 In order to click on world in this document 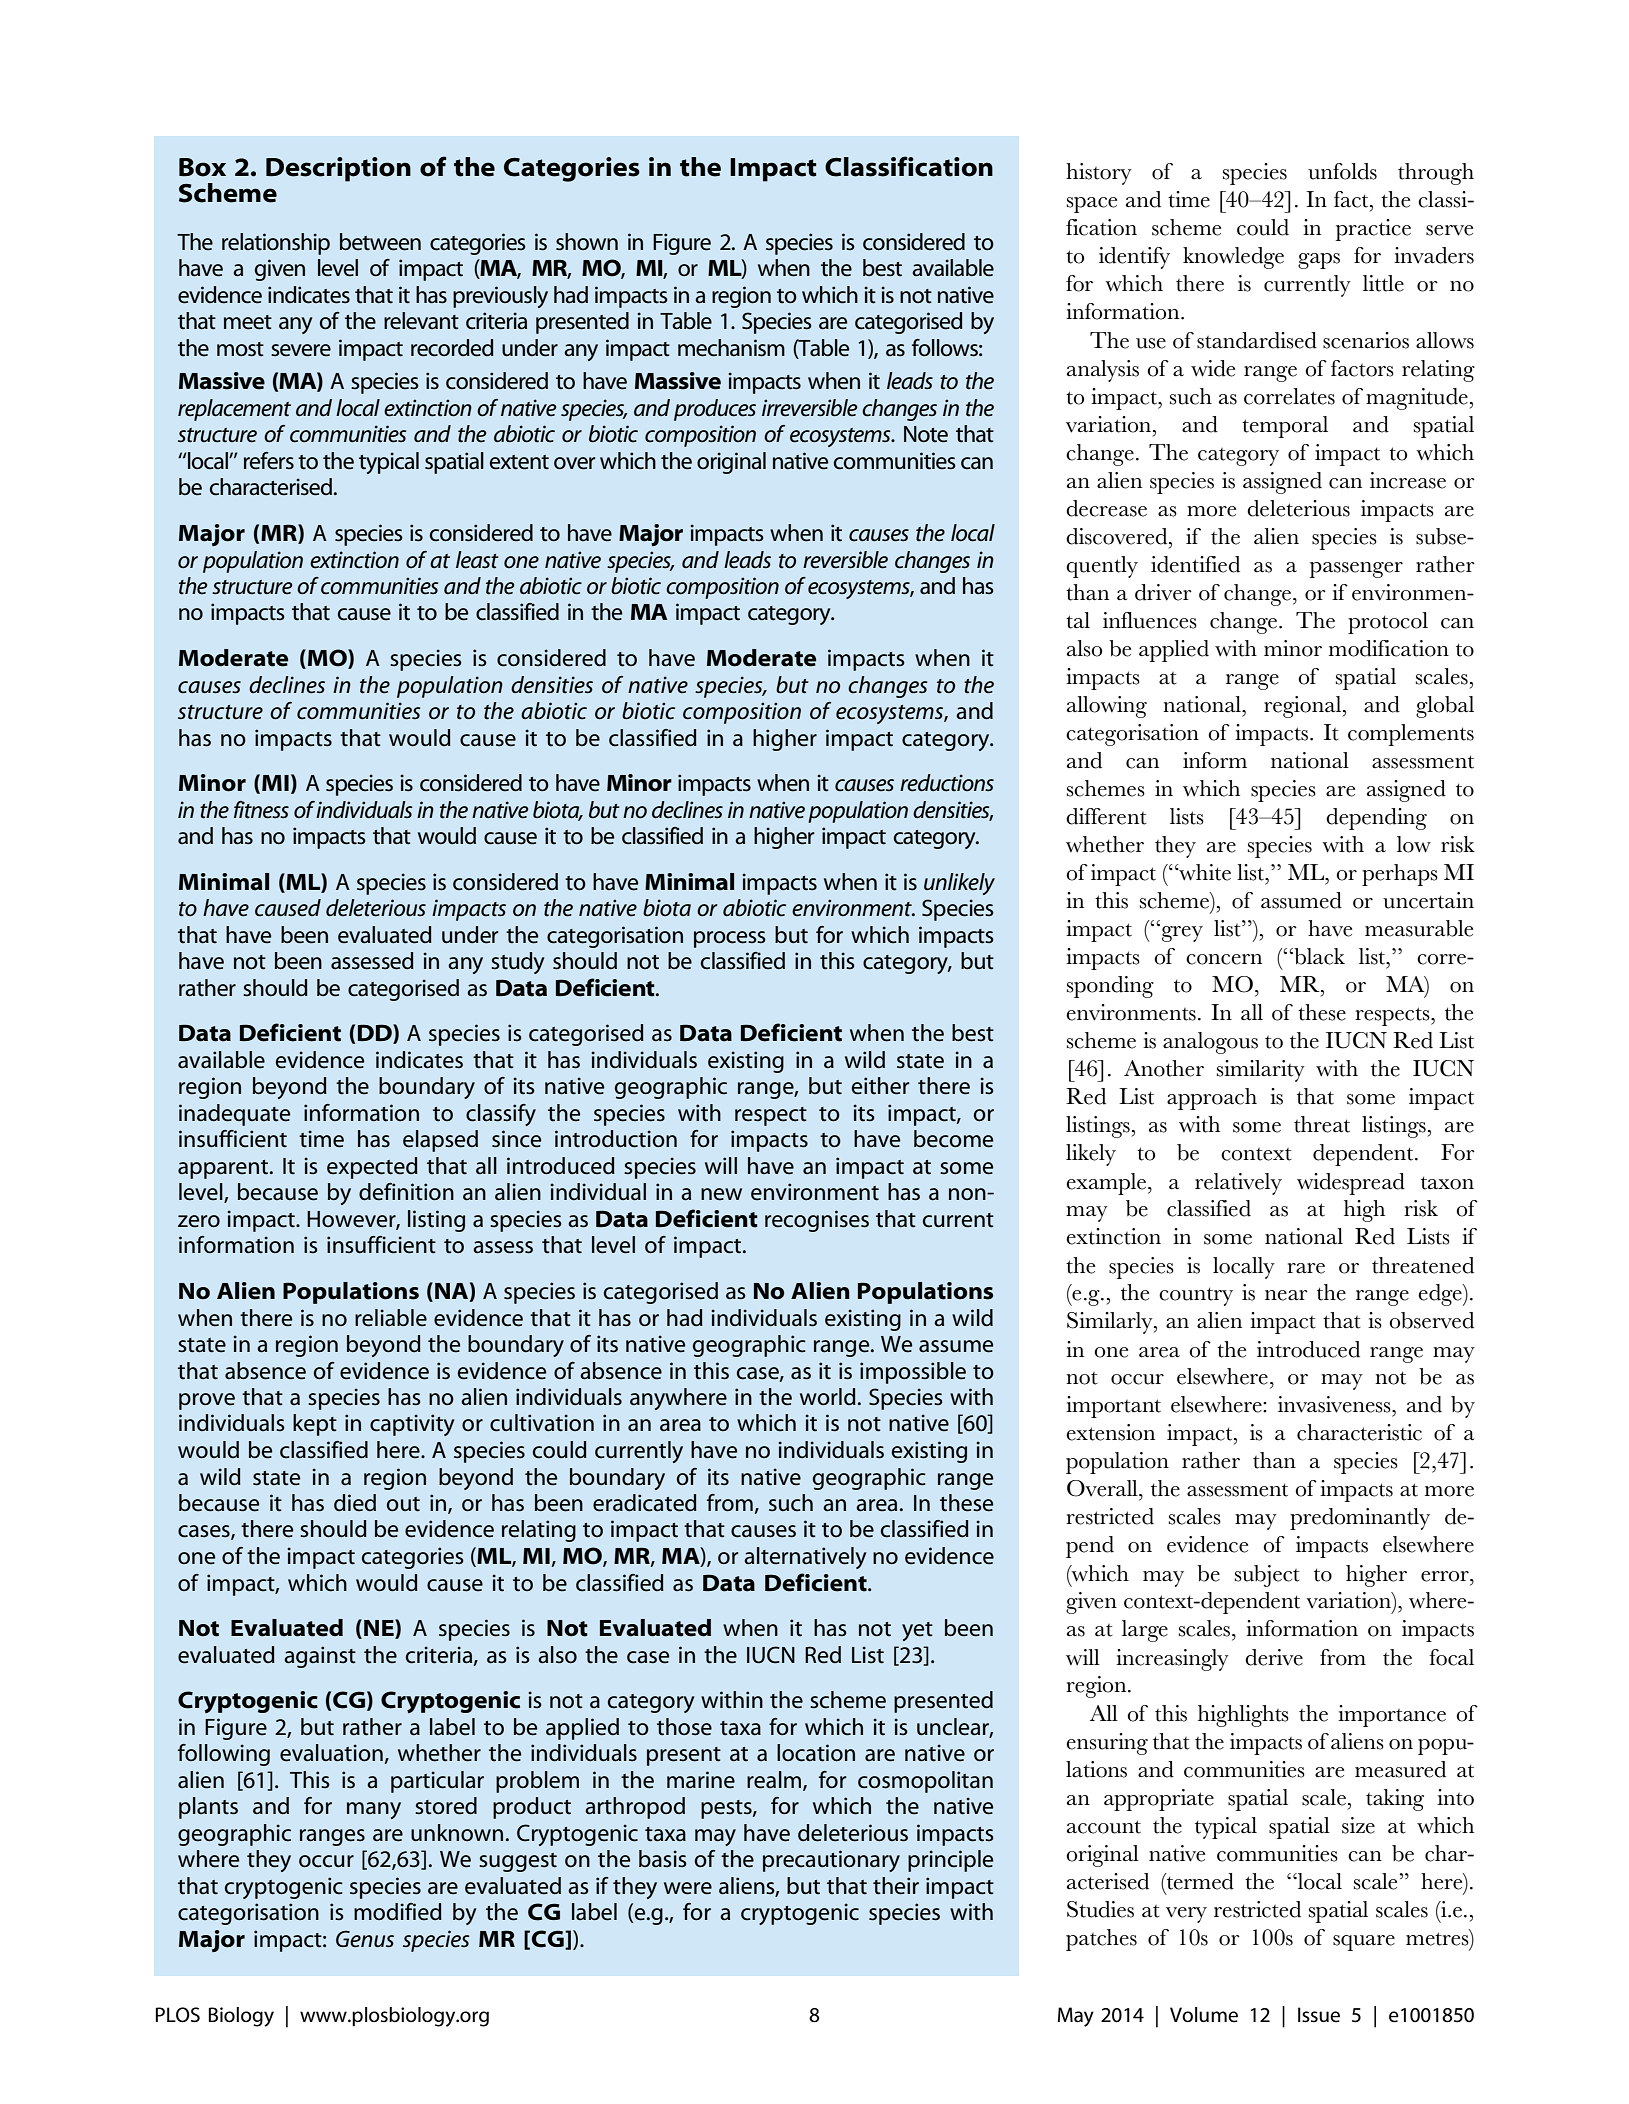, I will do `click(828, 1397)`.
